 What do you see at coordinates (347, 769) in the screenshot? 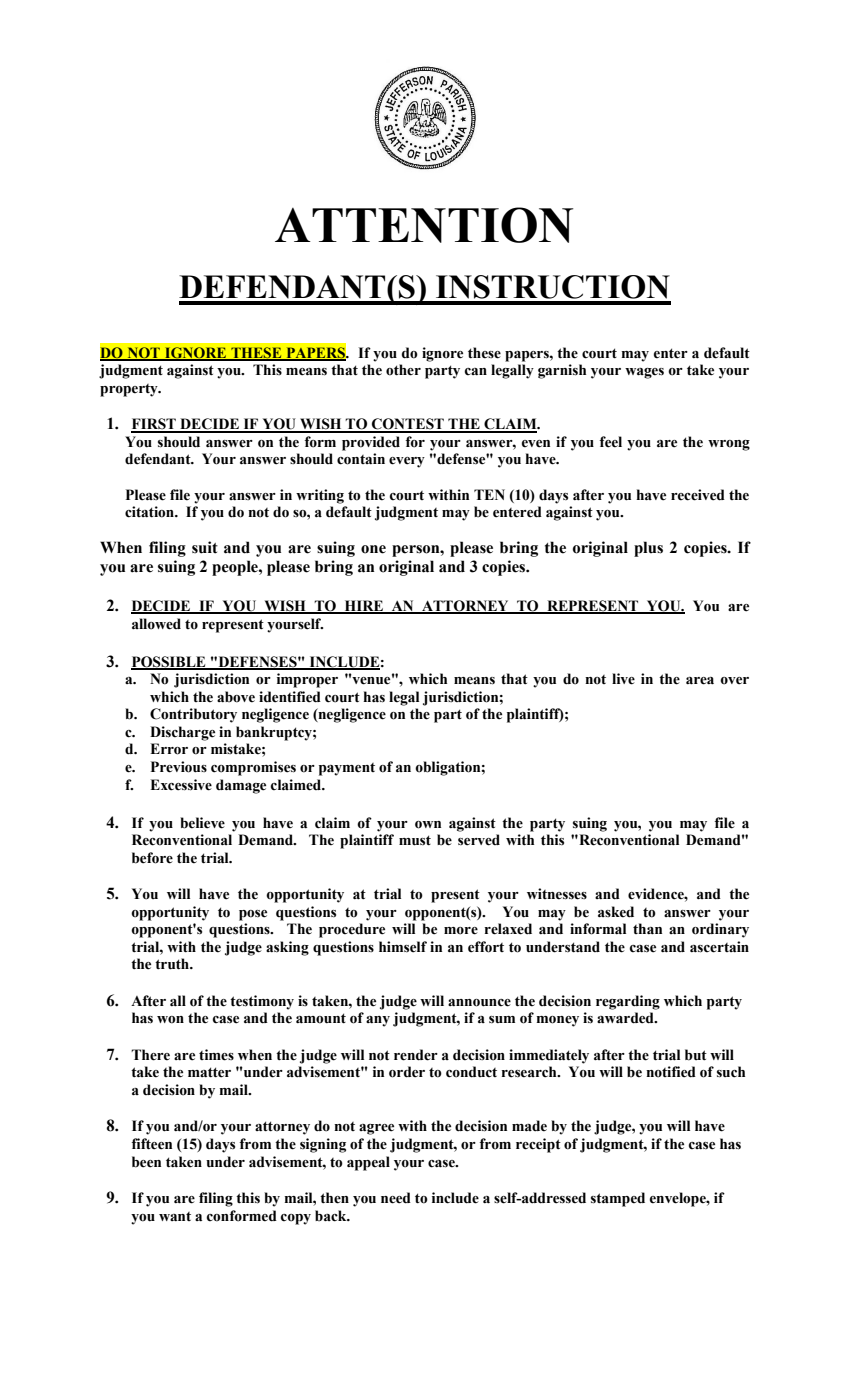
I see `payment` at bounding box center [347, 769].
